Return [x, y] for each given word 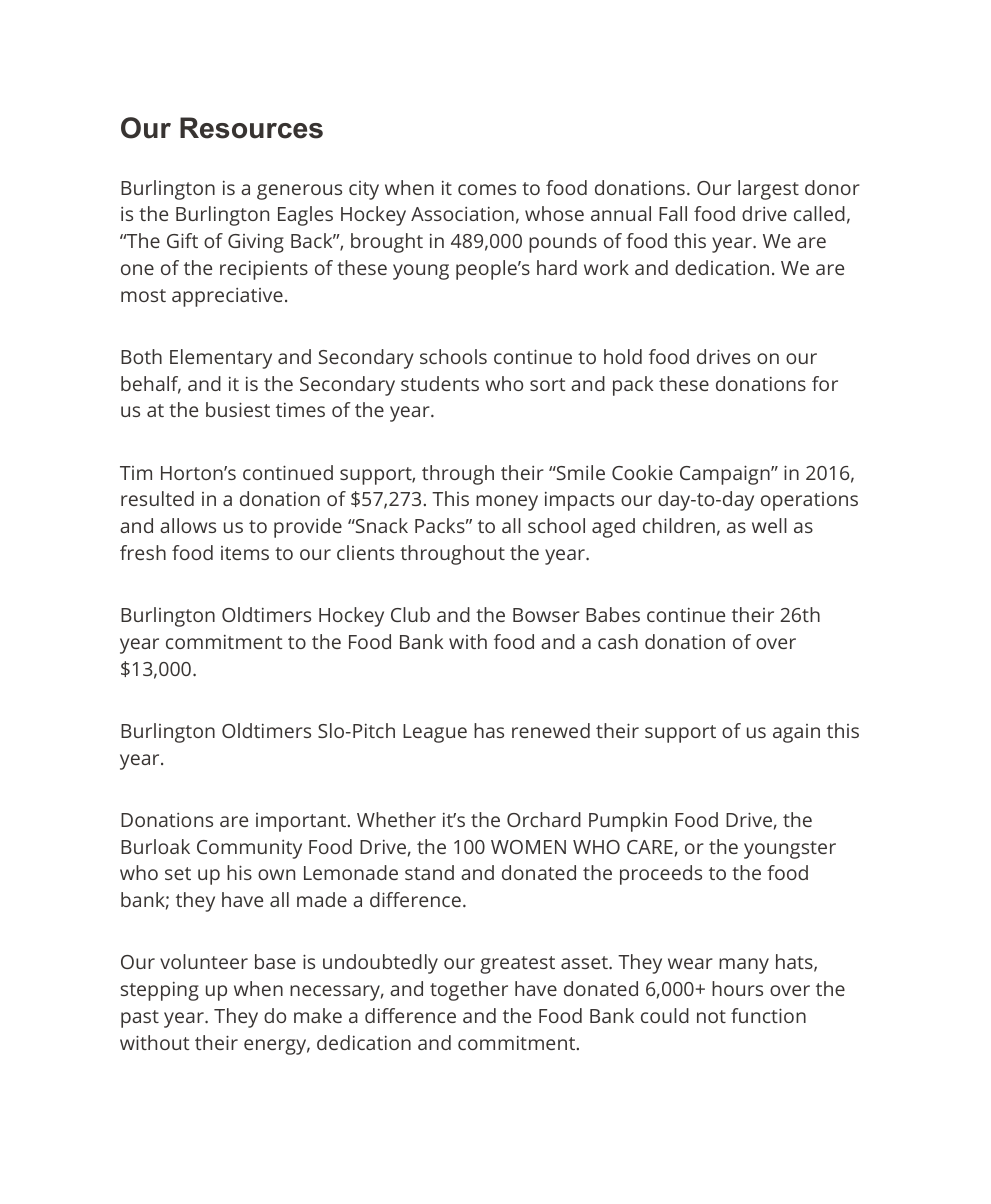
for [825, 383]
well [769, 525]
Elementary [221, 359]
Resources [251, 128]
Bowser [546, 615]
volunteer [204, 961]
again [796, 733]
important [301, 822]
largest [768, 190]
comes [487, 189]
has [489, 730]
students [440, 383]
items [245, 553]
